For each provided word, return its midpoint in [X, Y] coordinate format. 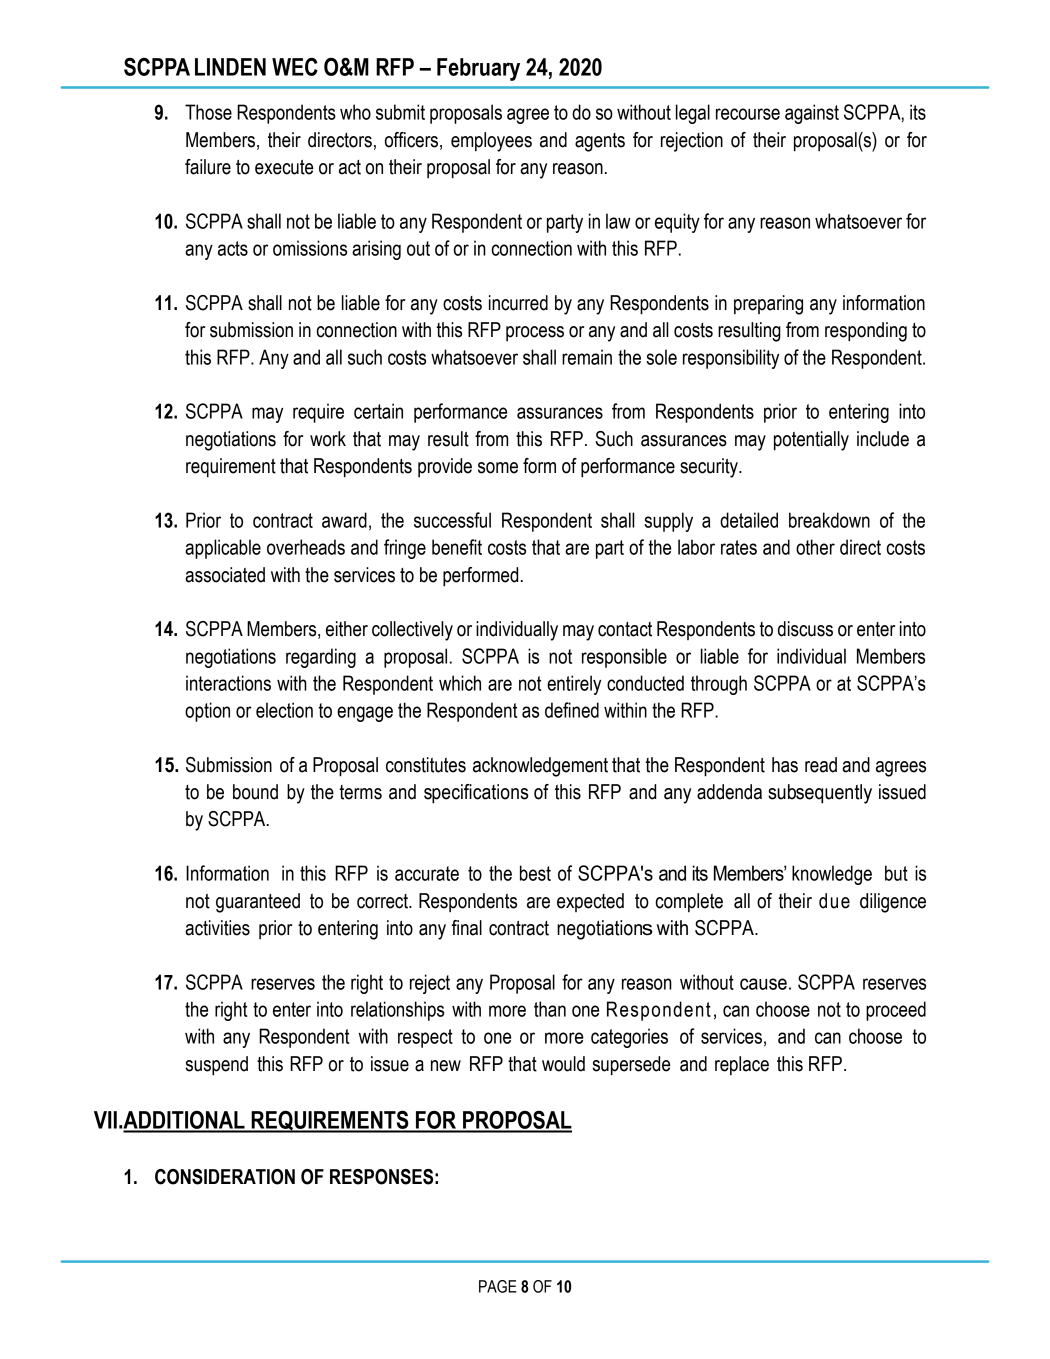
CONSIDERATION [225, 1177]
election [284, 710]
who [355, 112]
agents [600, 142]
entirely [574, 685]
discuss [805, 629]
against [812, 114]
